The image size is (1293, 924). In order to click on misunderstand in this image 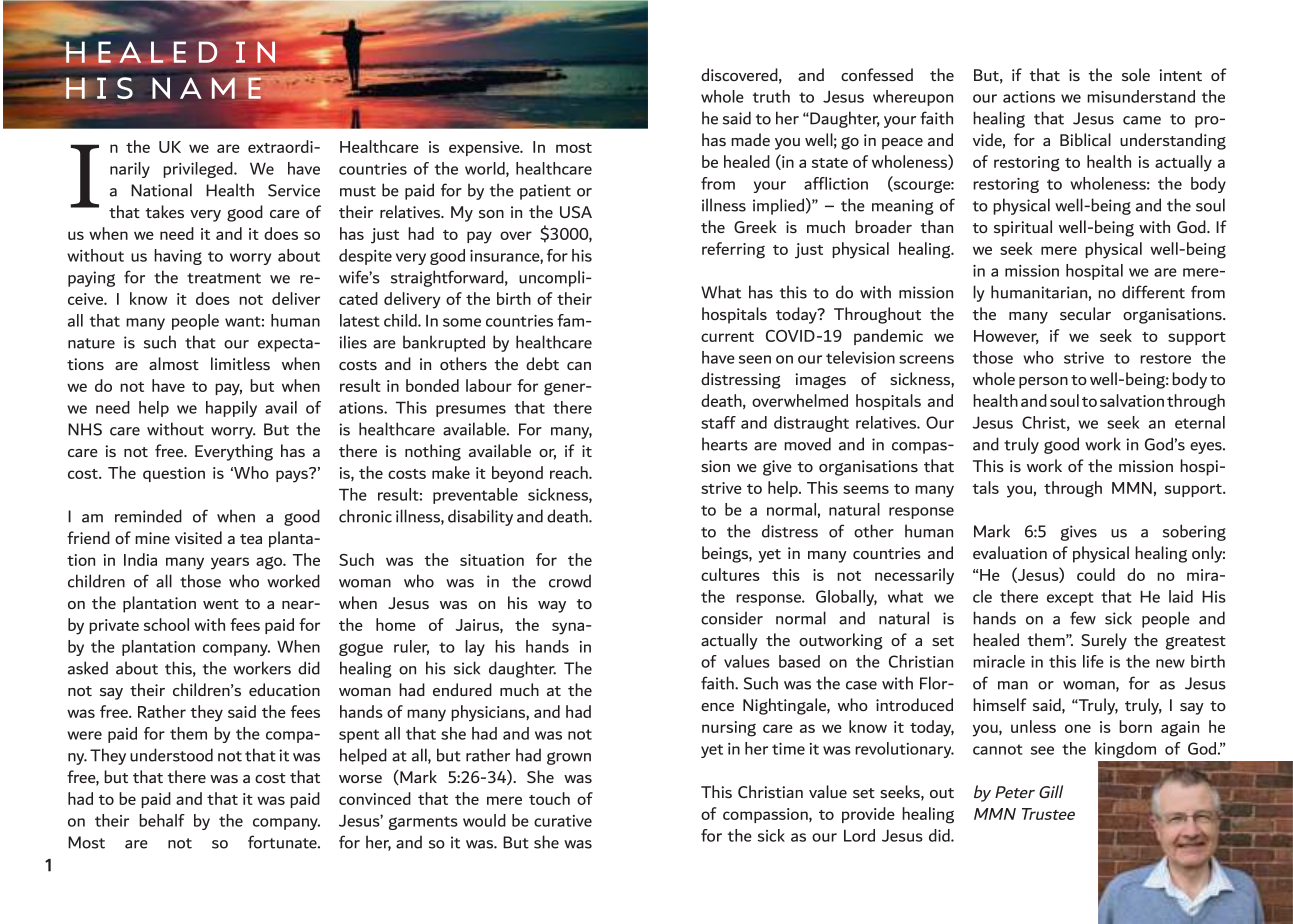, I will do `click(1141, 96)`.
